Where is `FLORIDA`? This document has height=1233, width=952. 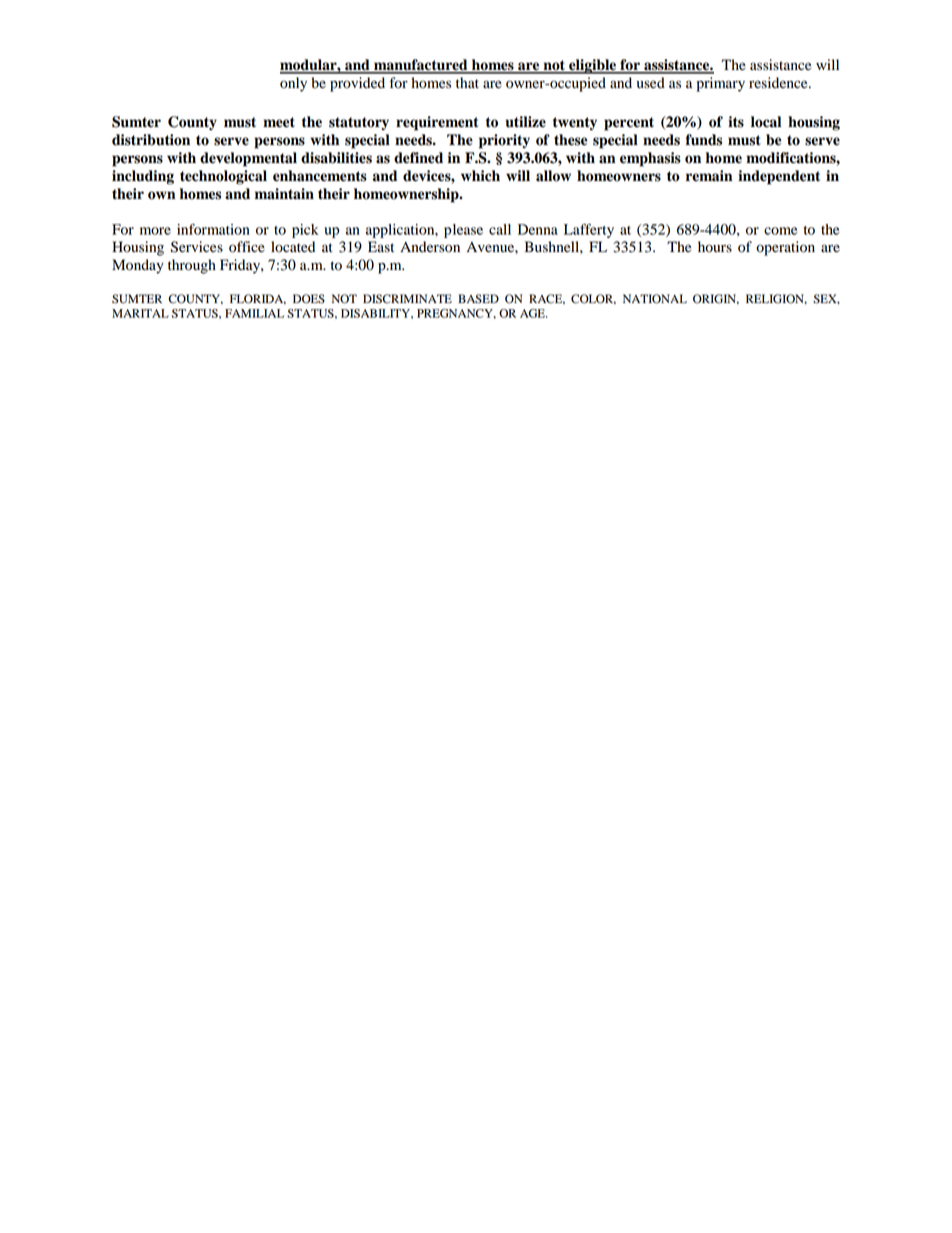 FLORIDA is located at coordinates (258, 299).
